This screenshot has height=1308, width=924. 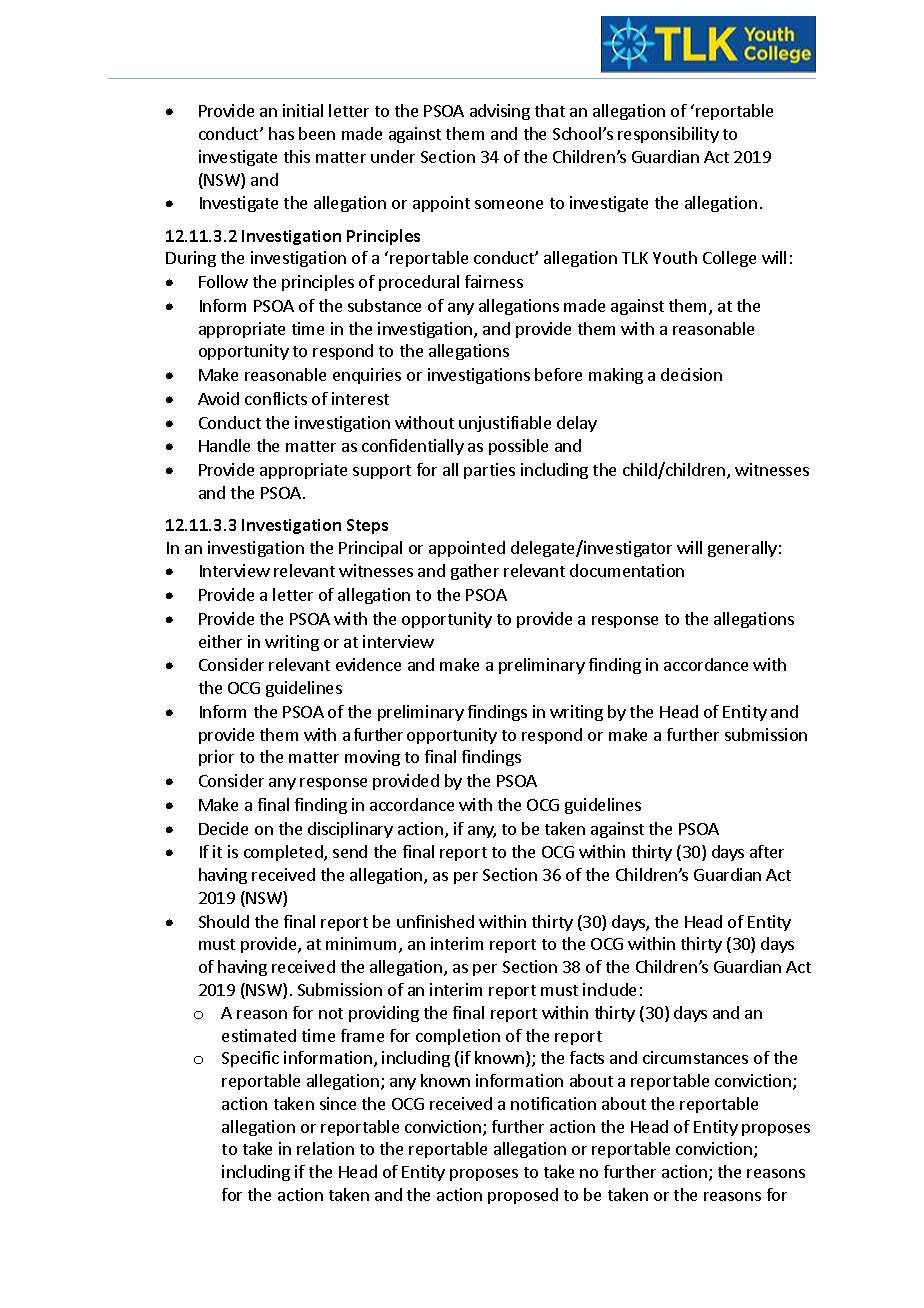 What do you see at coordinates (325, 1148) in the screenshot?
I see `relation` at bounding box center [325, 1148].
